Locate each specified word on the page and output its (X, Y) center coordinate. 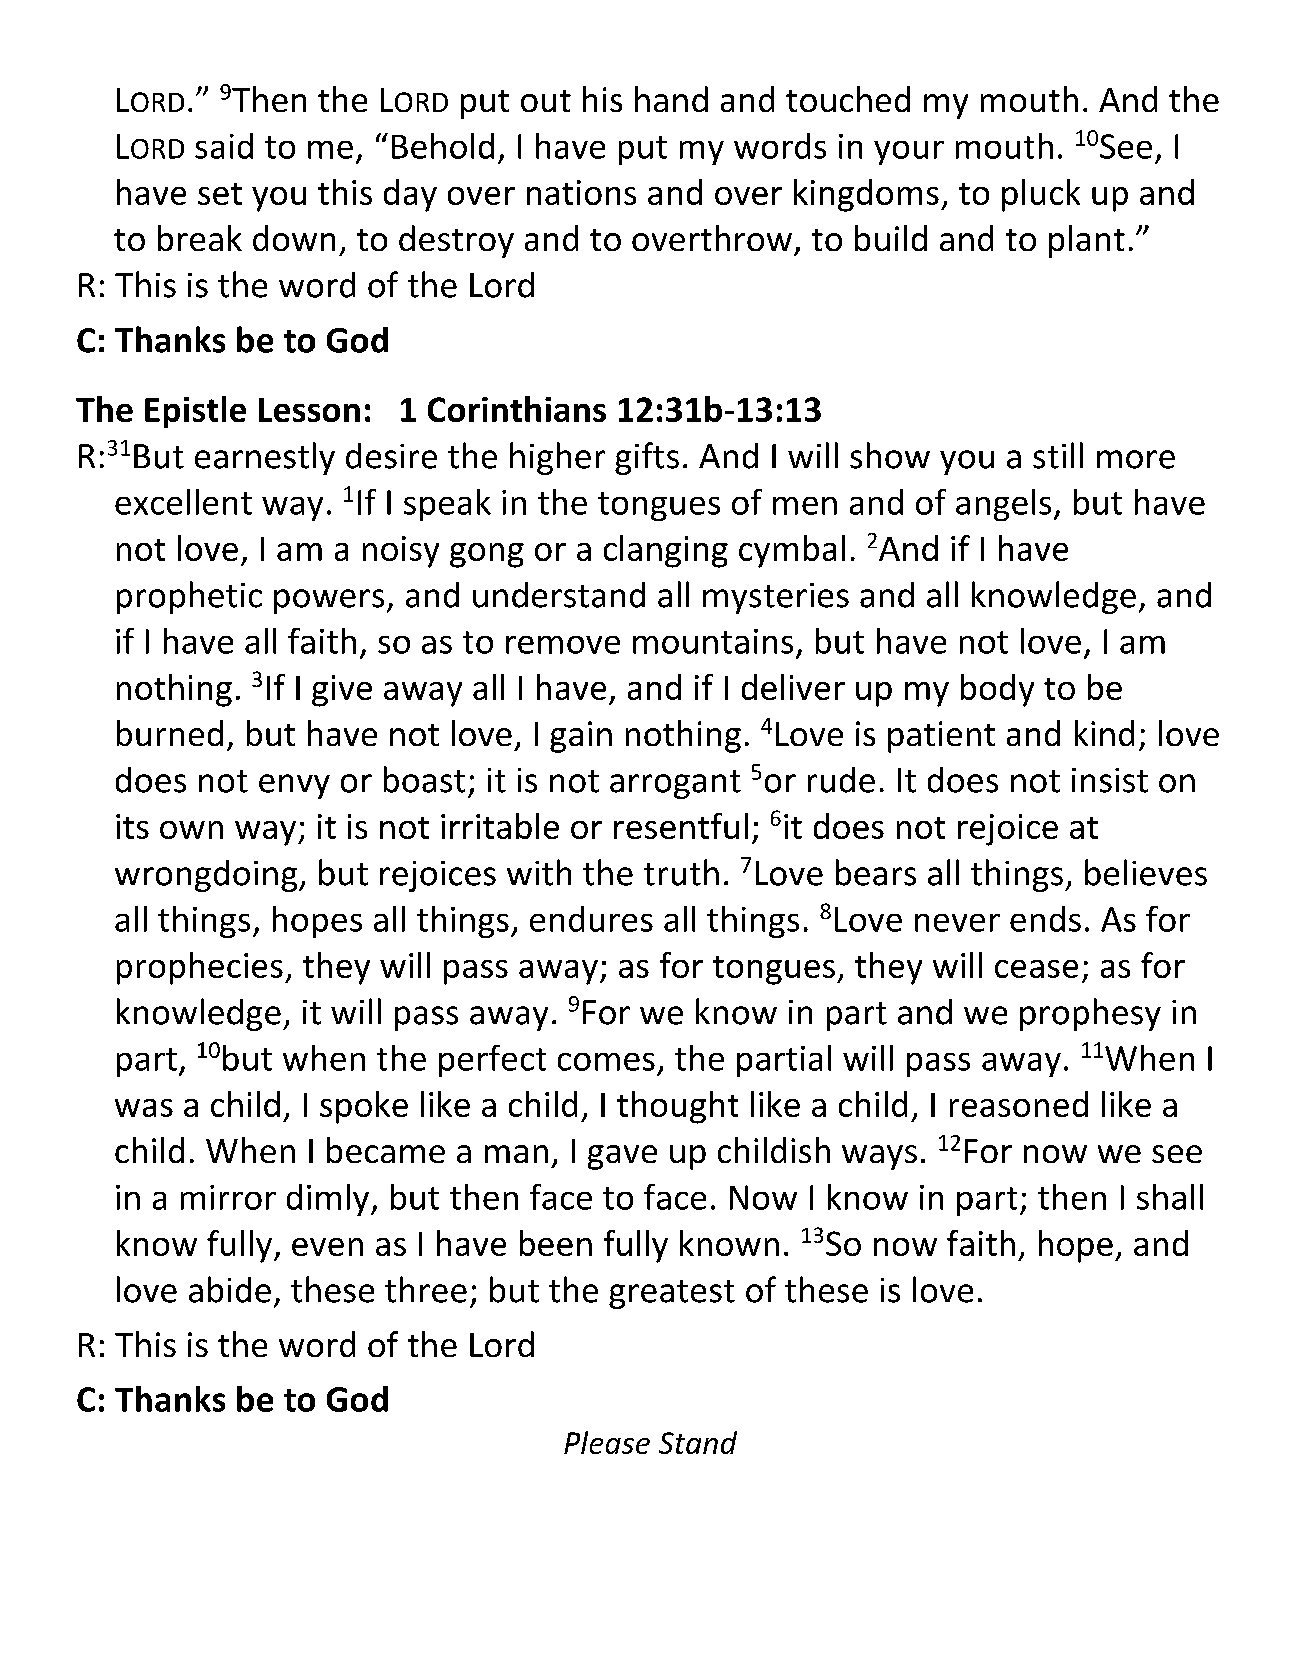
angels (1003, 505)
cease (1036, 969)
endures (591, 919)
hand (671, 99)
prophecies (200, 968)
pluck (1041, 195)
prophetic (189, 597)
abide (230, 1289)
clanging (666, 551)
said (224, 146)
